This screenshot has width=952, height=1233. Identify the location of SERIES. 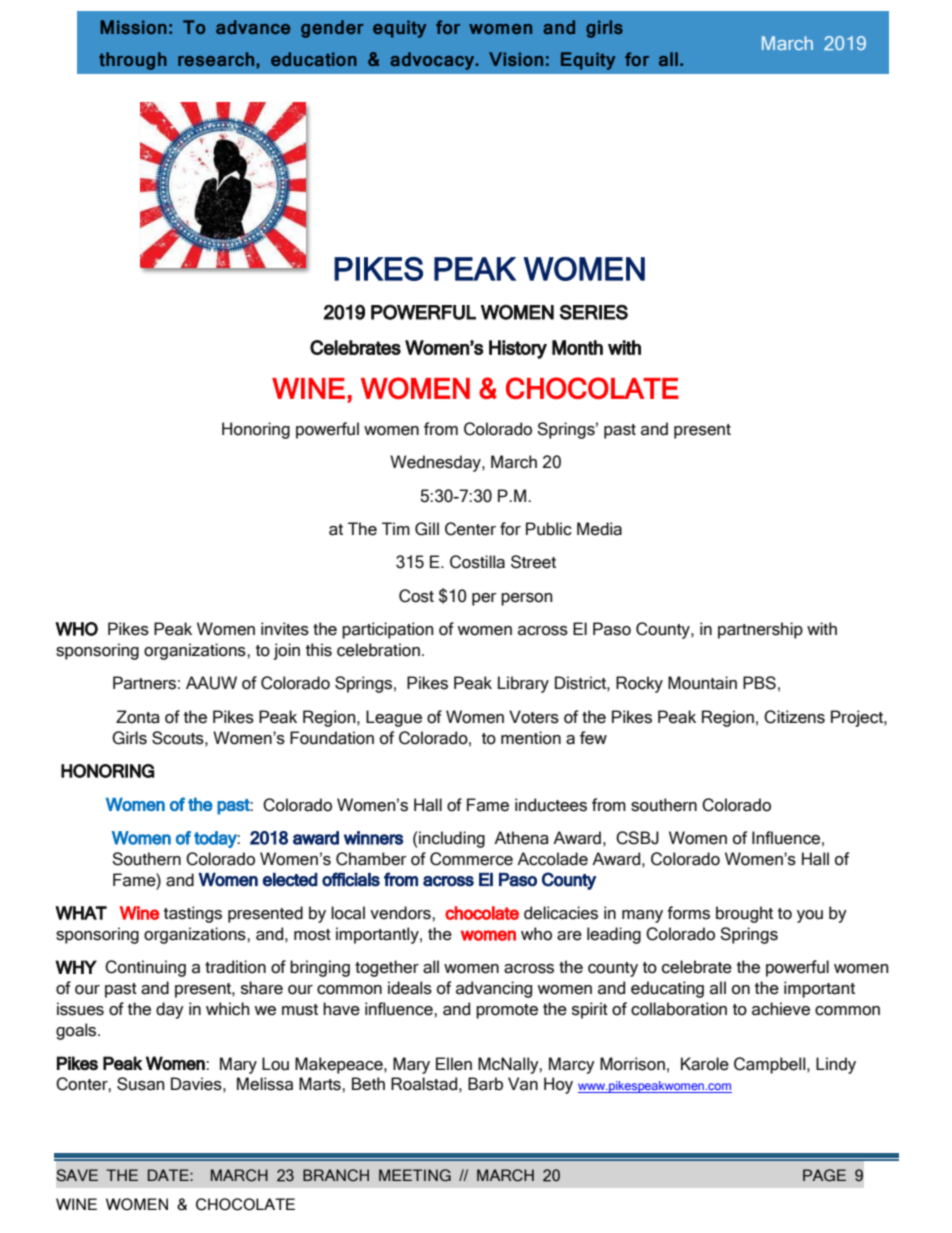
(594, 312).
